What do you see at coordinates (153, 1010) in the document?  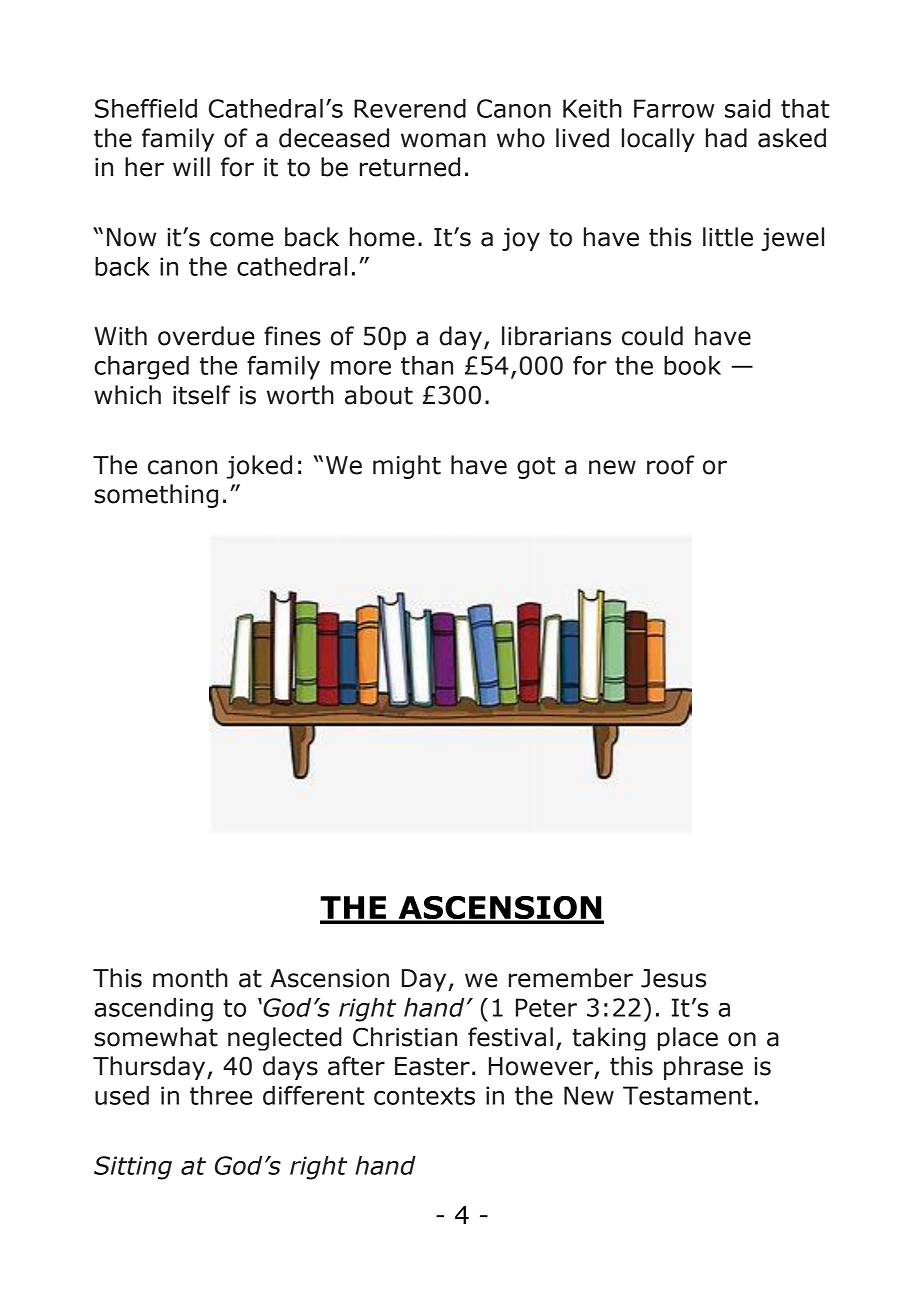 I see `ascending` at bounding box center [153, 1010].
